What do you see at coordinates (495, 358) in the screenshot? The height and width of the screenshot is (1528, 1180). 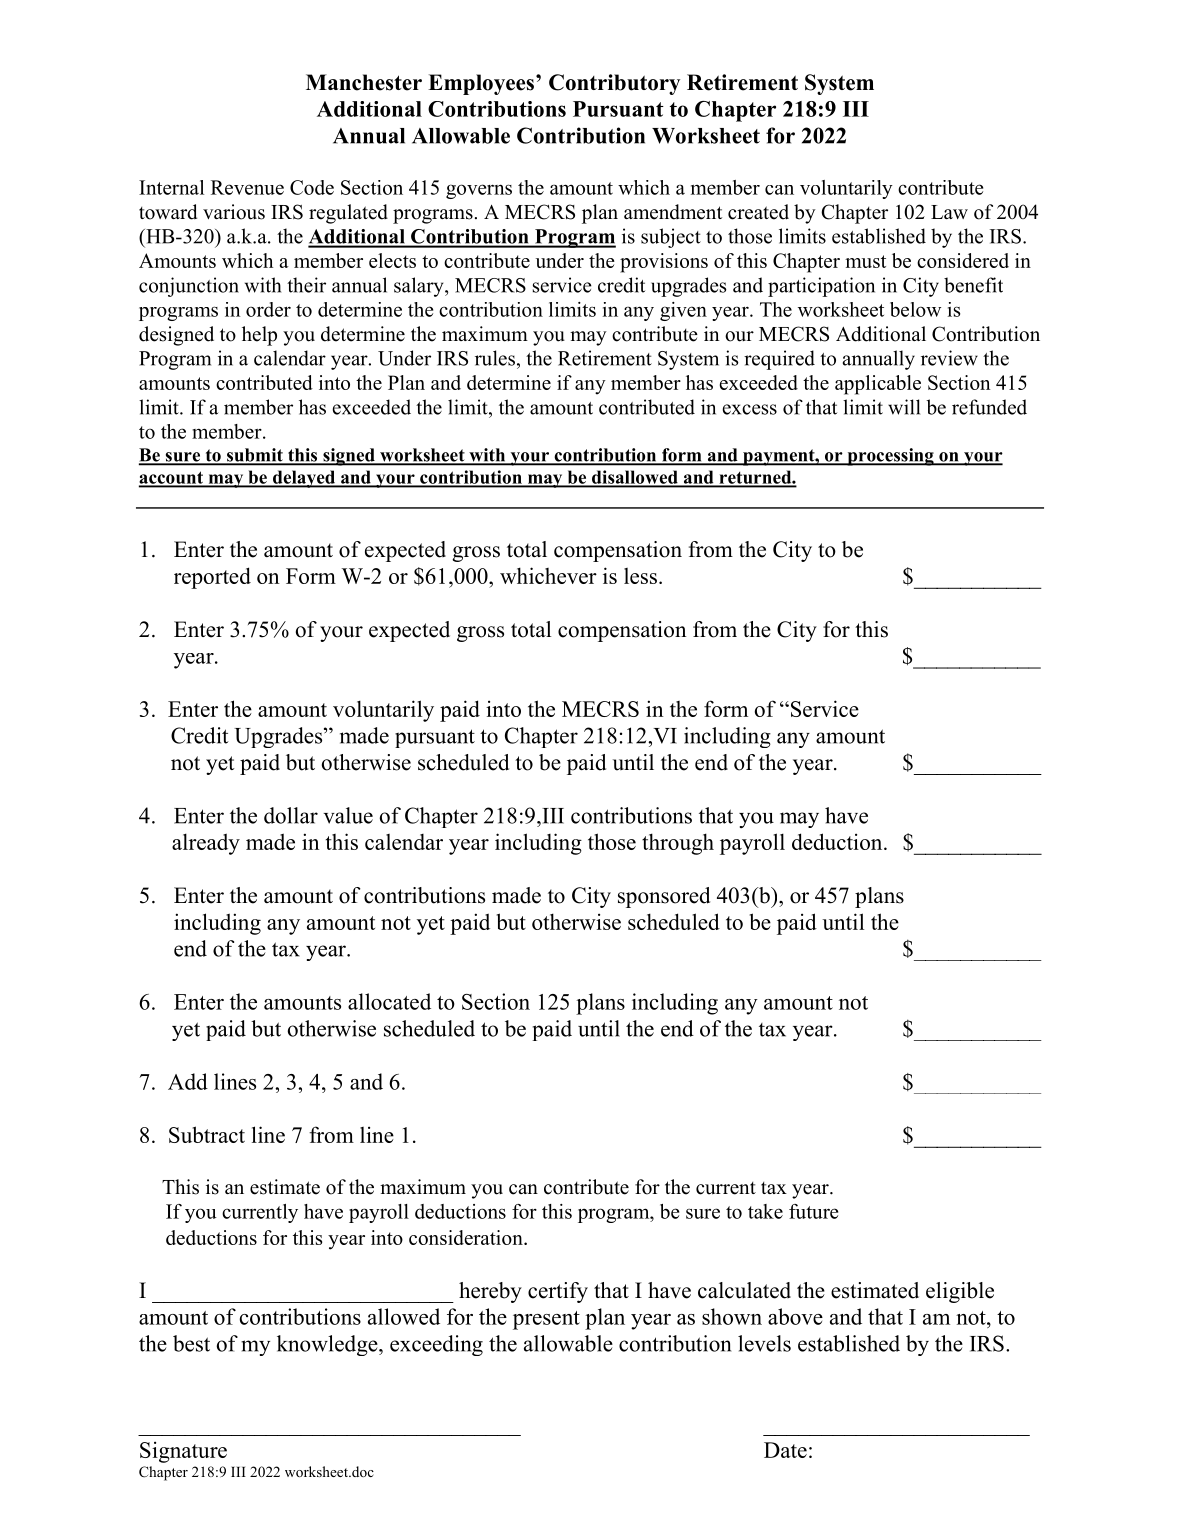 I see `rules` at bounding box center [495, 358].
